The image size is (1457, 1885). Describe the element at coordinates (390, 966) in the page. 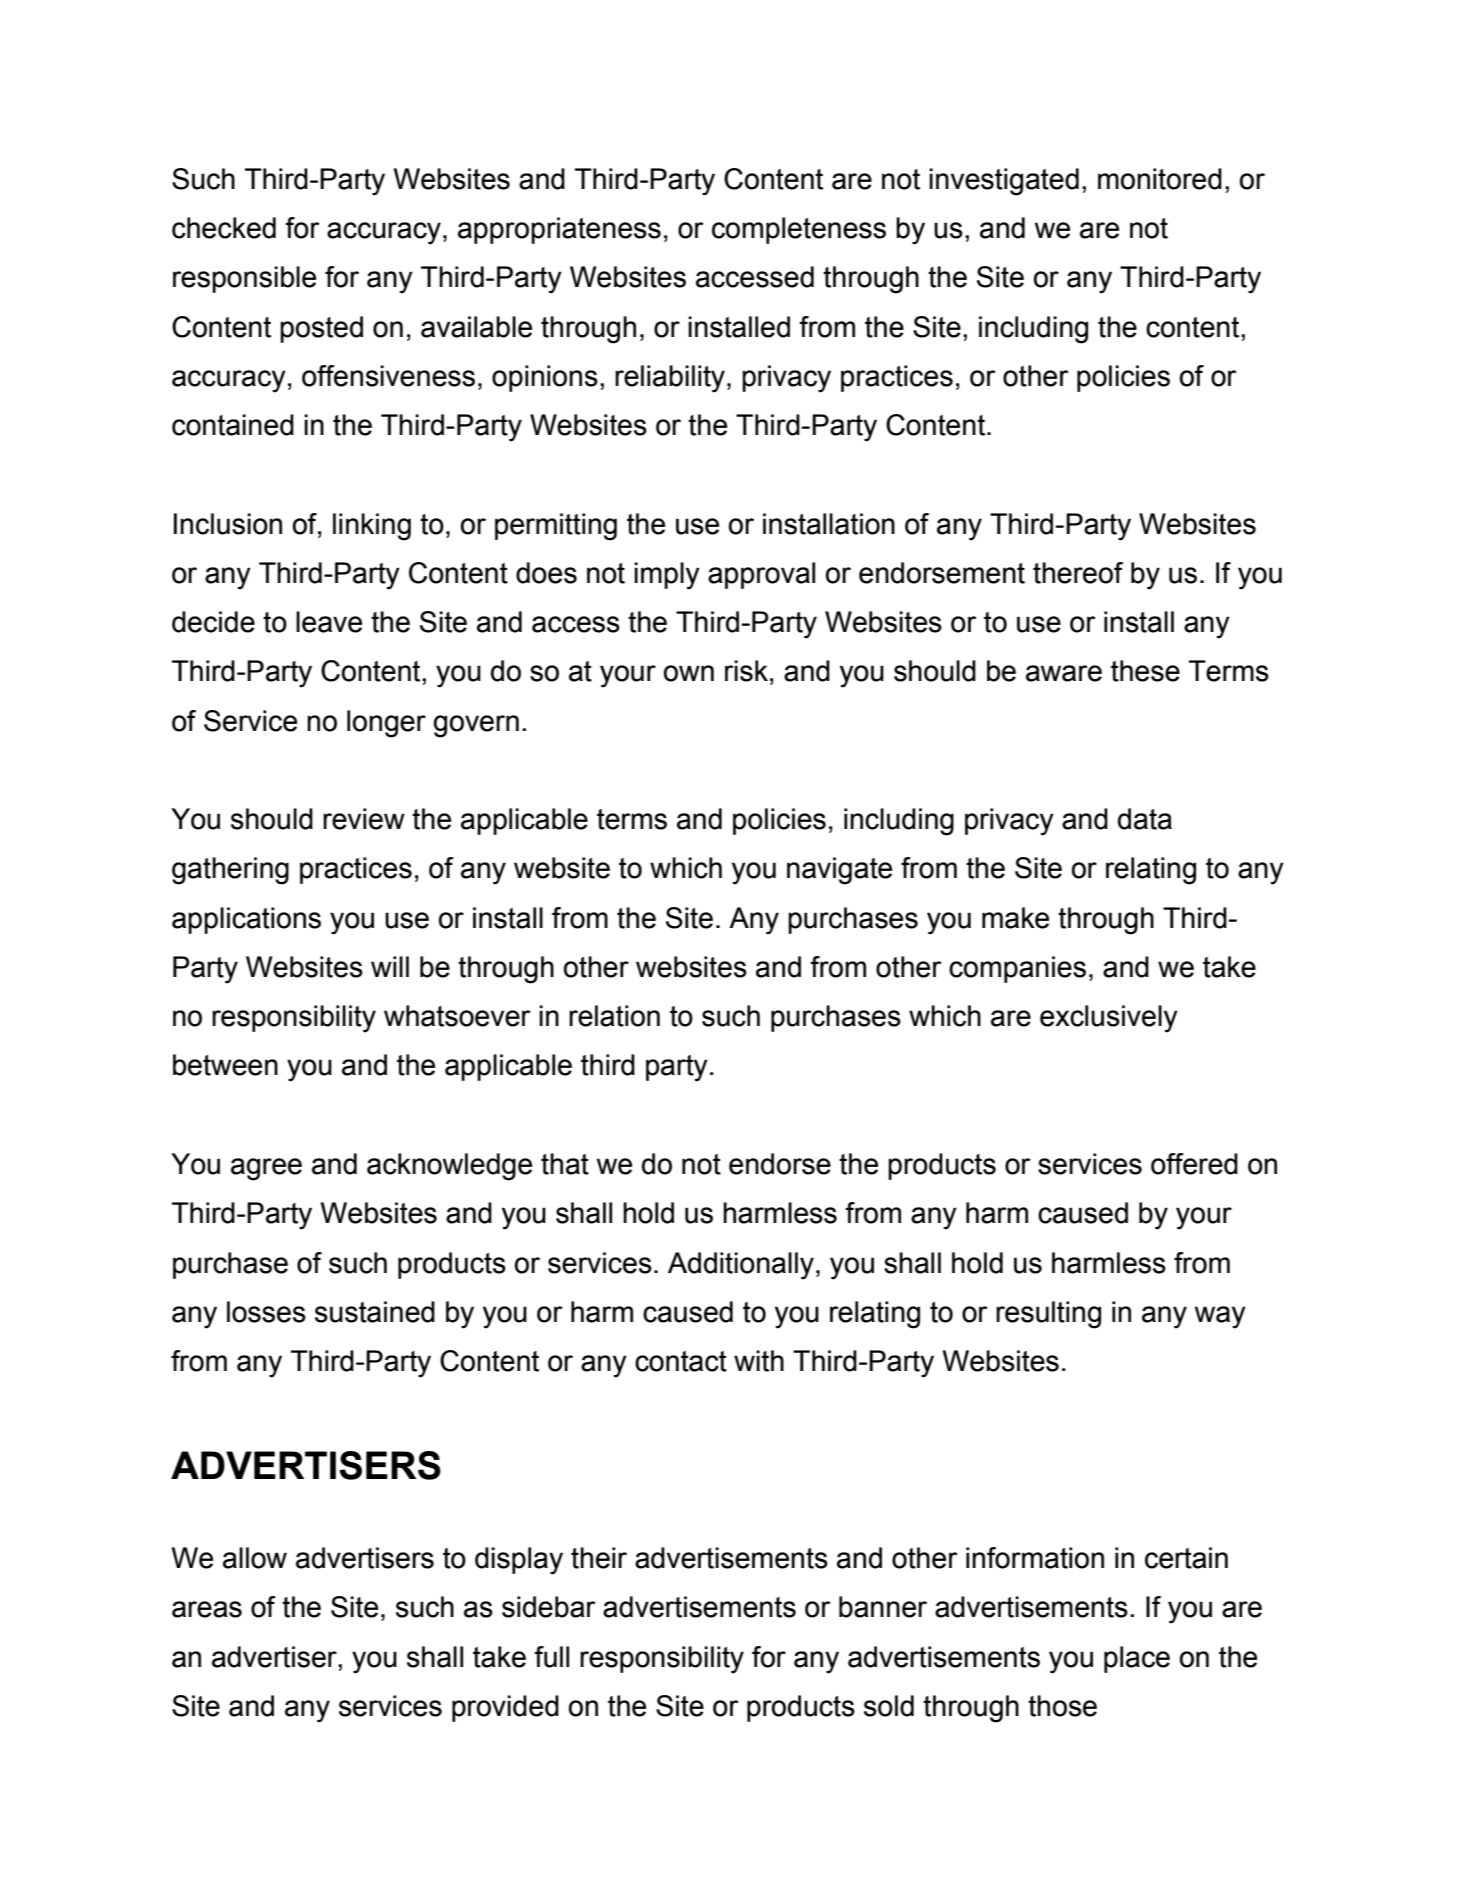

I see `will` at that location.
